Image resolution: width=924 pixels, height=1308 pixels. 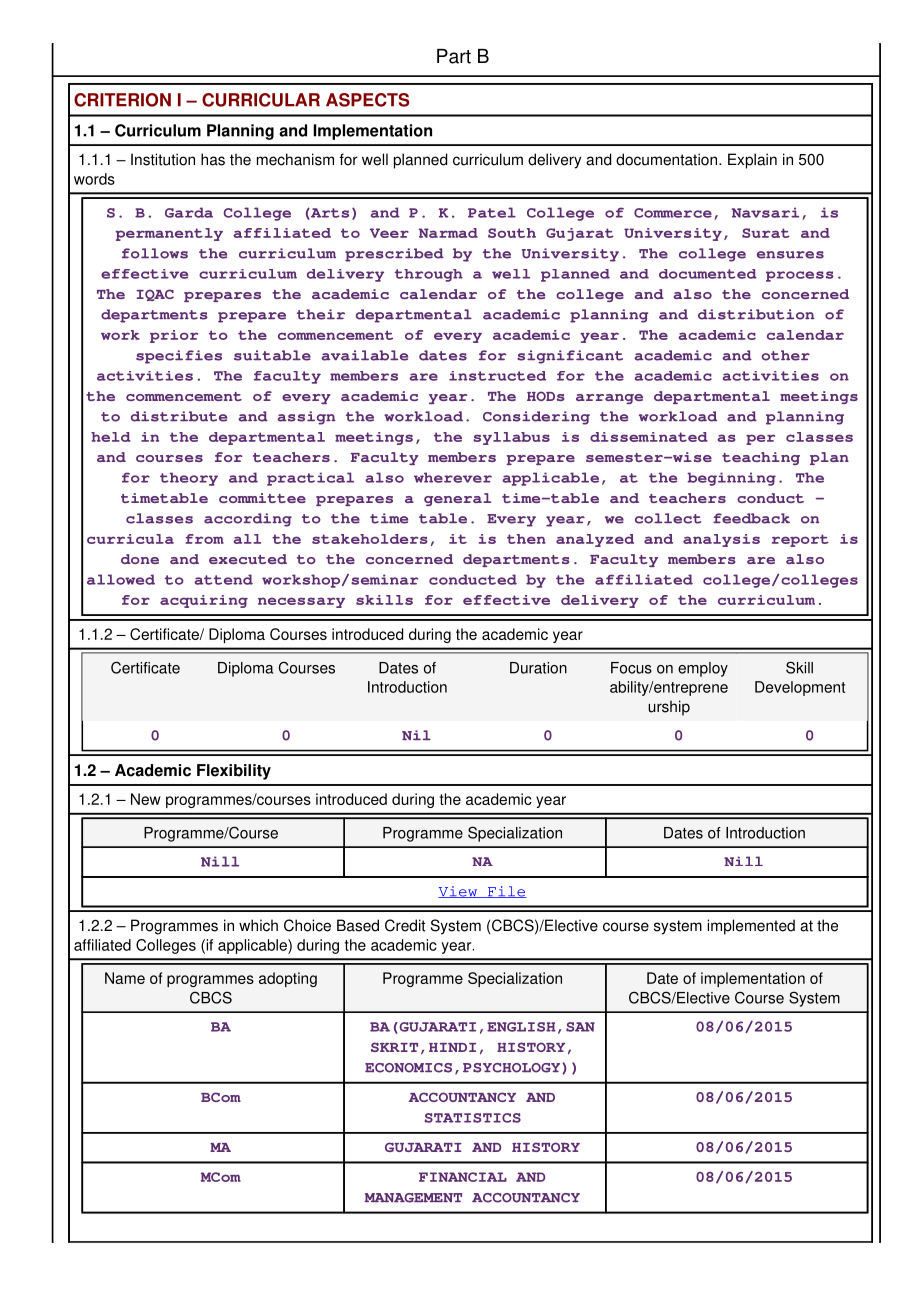 What do you see at coordinates (179, 416) in the image?
I see `distribute` at bounding box center [179, 416].
